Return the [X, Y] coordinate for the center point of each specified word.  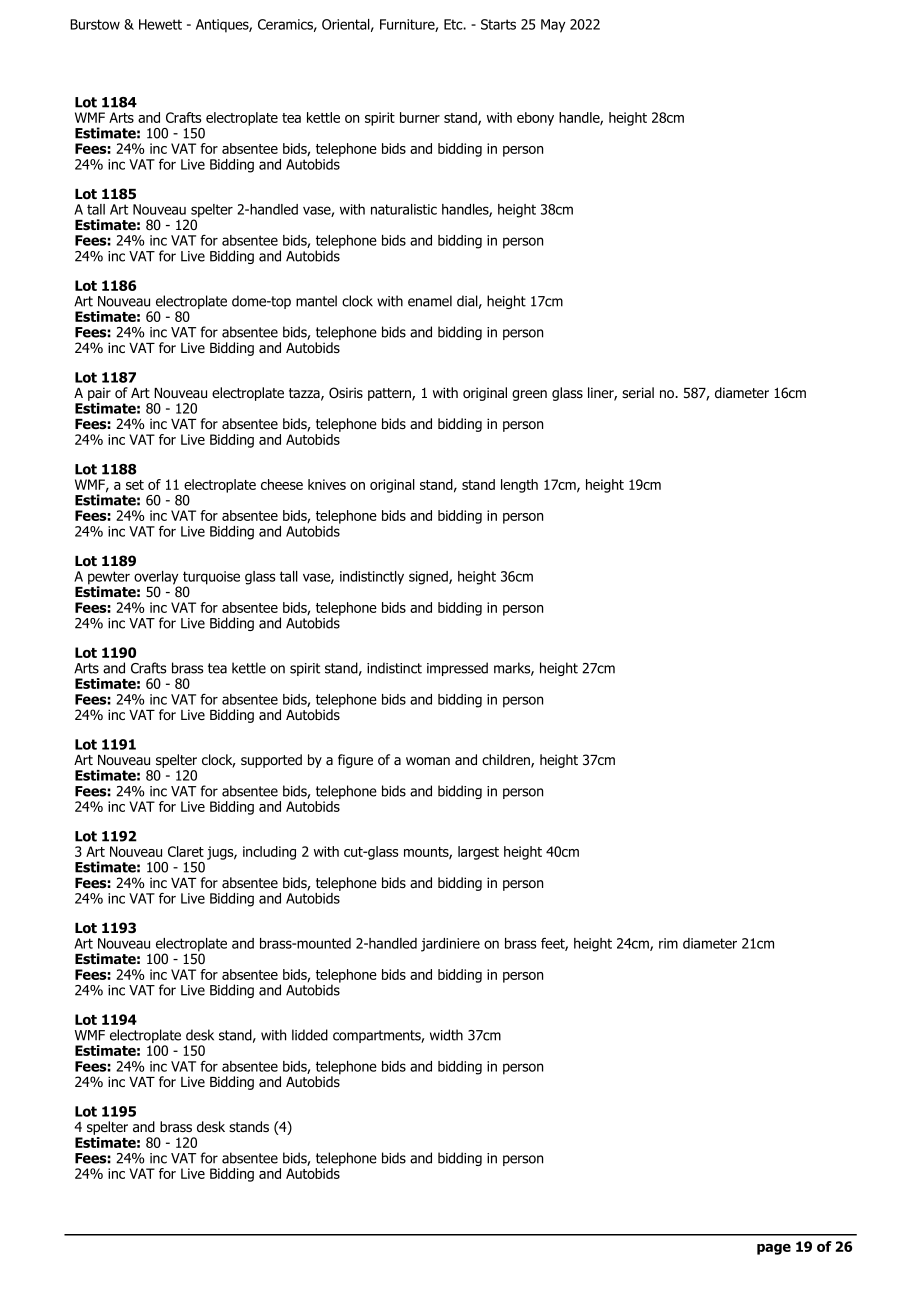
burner [420, 117]
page [774, 1249]
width [446, 1035]
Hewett [160, 24]
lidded [310, 1035]
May [553, 26]
